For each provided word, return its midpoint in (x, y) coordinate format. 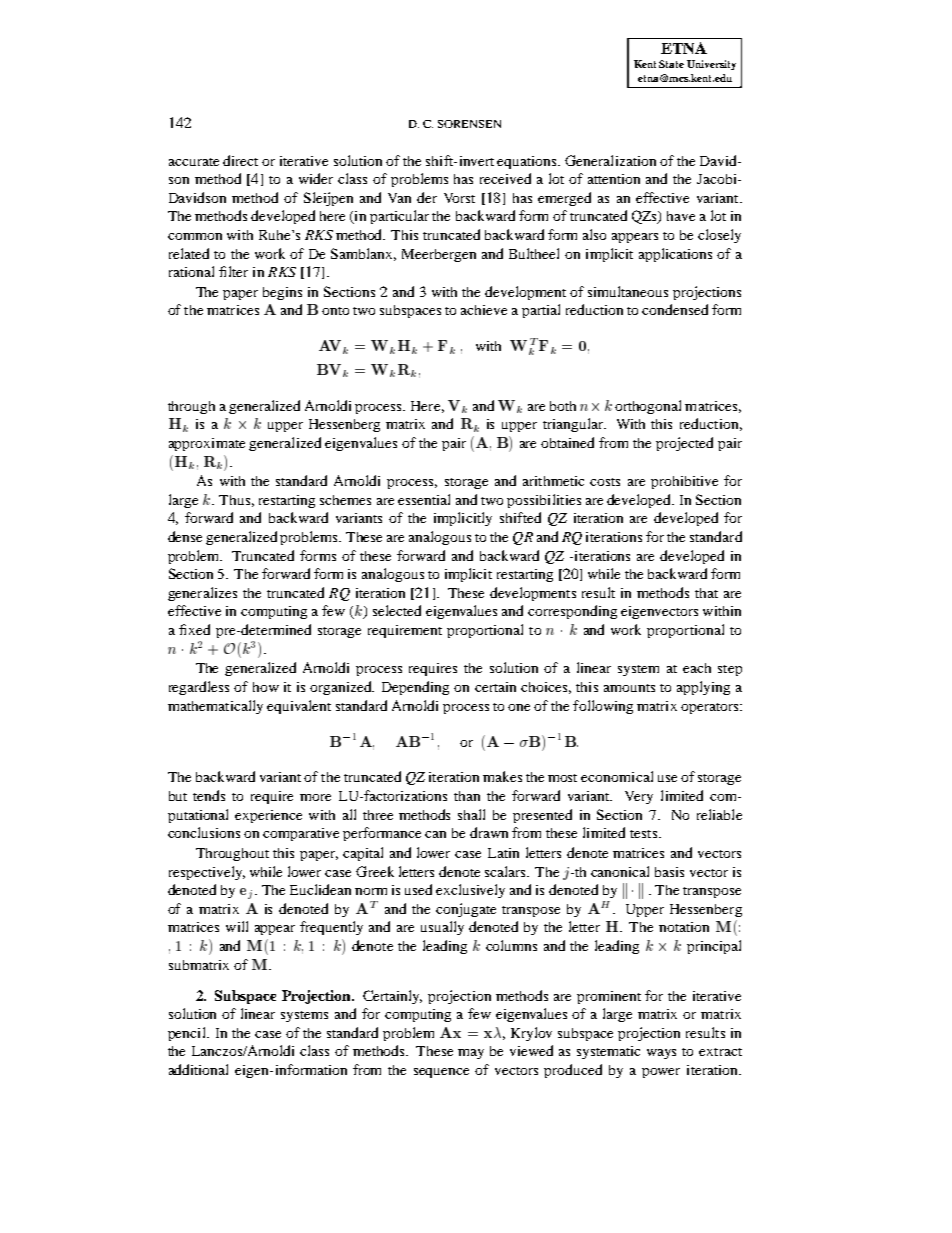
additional (198, 1069)
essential (424, 499)
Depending (415, 688)
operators (711, 708)
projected (684, 444)
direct (240, 160)
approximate (207, 444)
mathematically (215, 707)
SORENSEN (469, 124)
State (671, 64)
